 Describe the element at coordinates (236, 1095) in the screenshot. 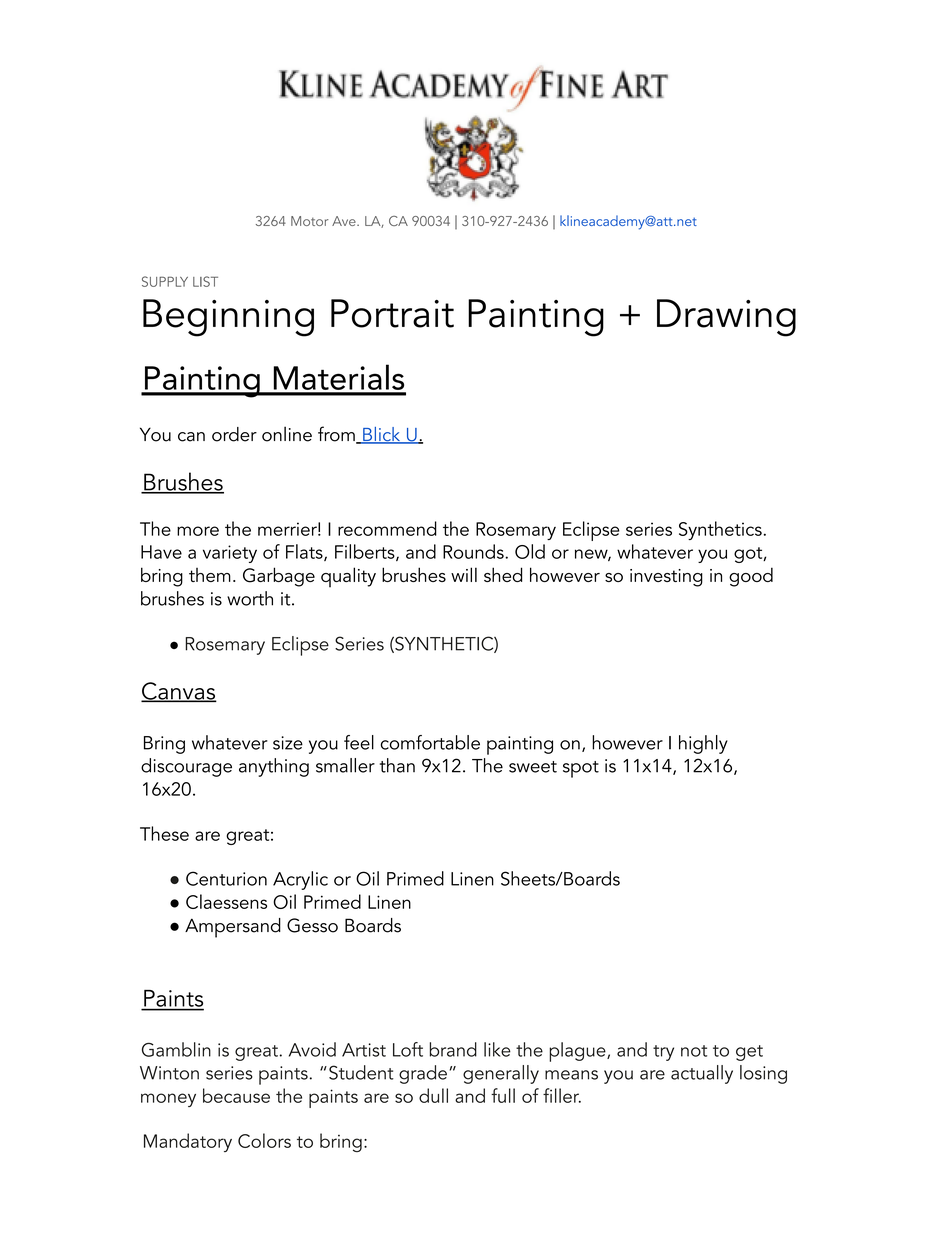

I see `because` at that location.
